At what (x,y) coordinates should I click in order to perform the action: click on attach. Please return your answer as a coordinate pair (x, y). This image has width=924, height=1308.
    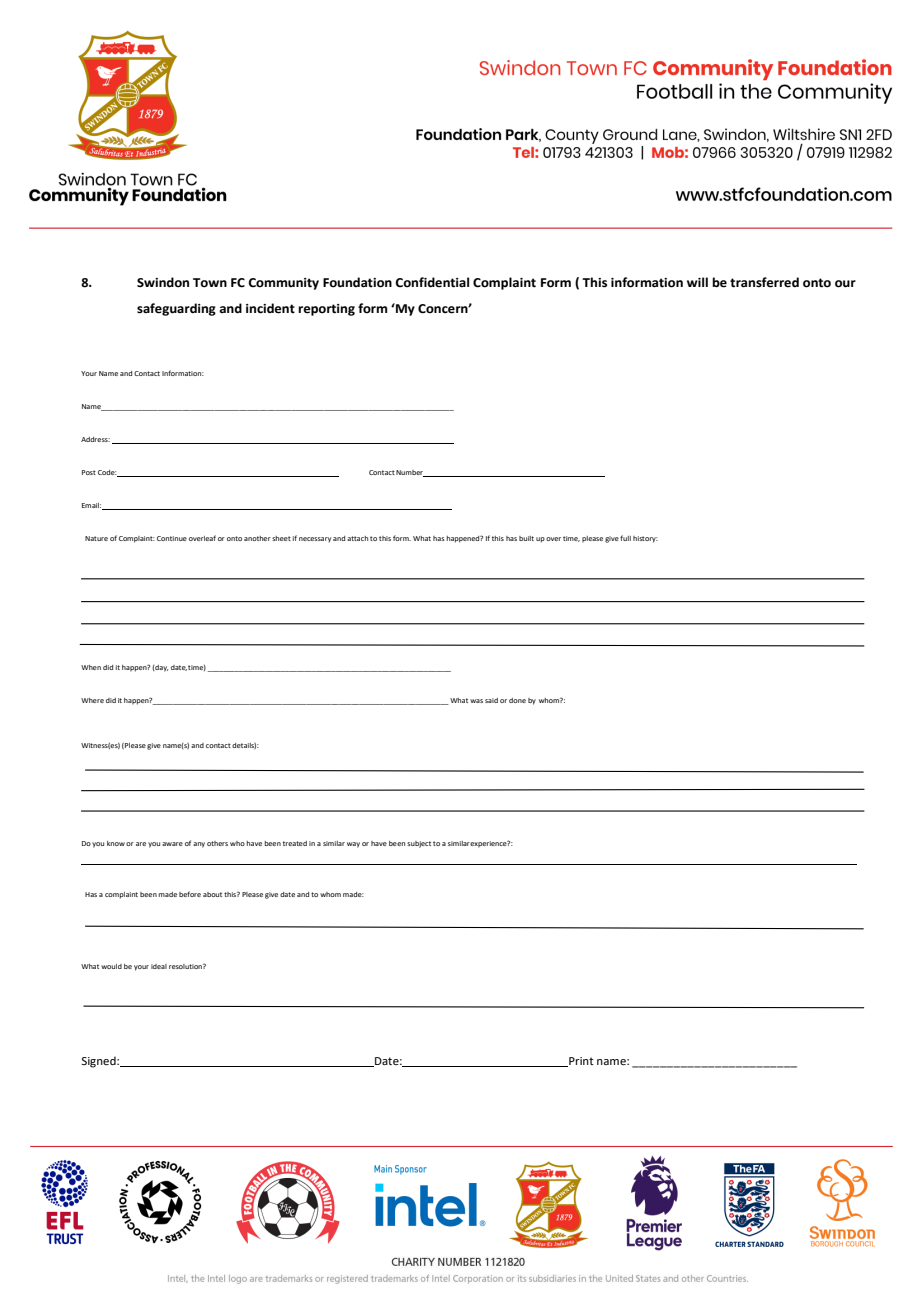
    Looking at the image, I should click on (357, 538).
